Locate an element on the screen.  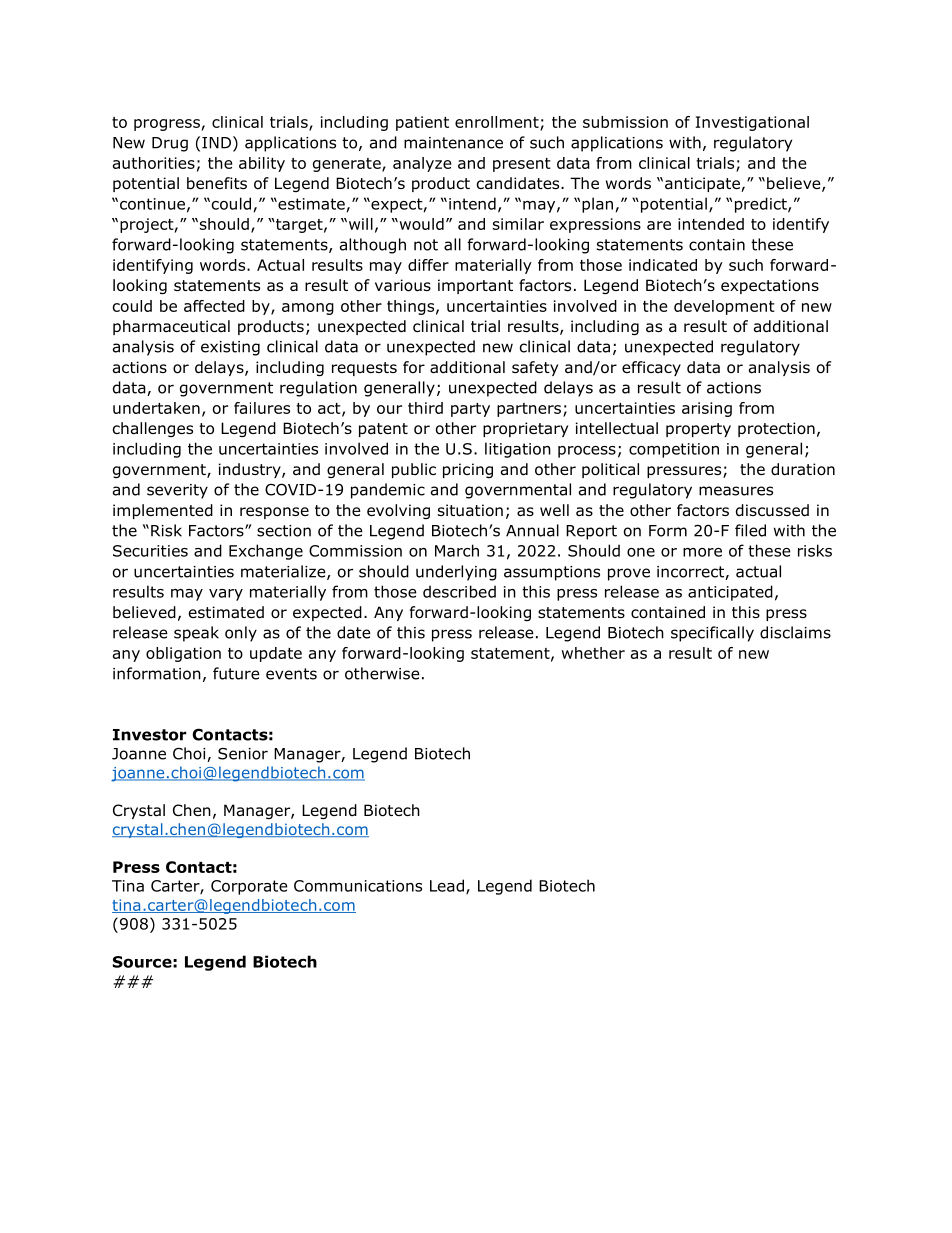
underlying is located at coordinates (456, 573).
